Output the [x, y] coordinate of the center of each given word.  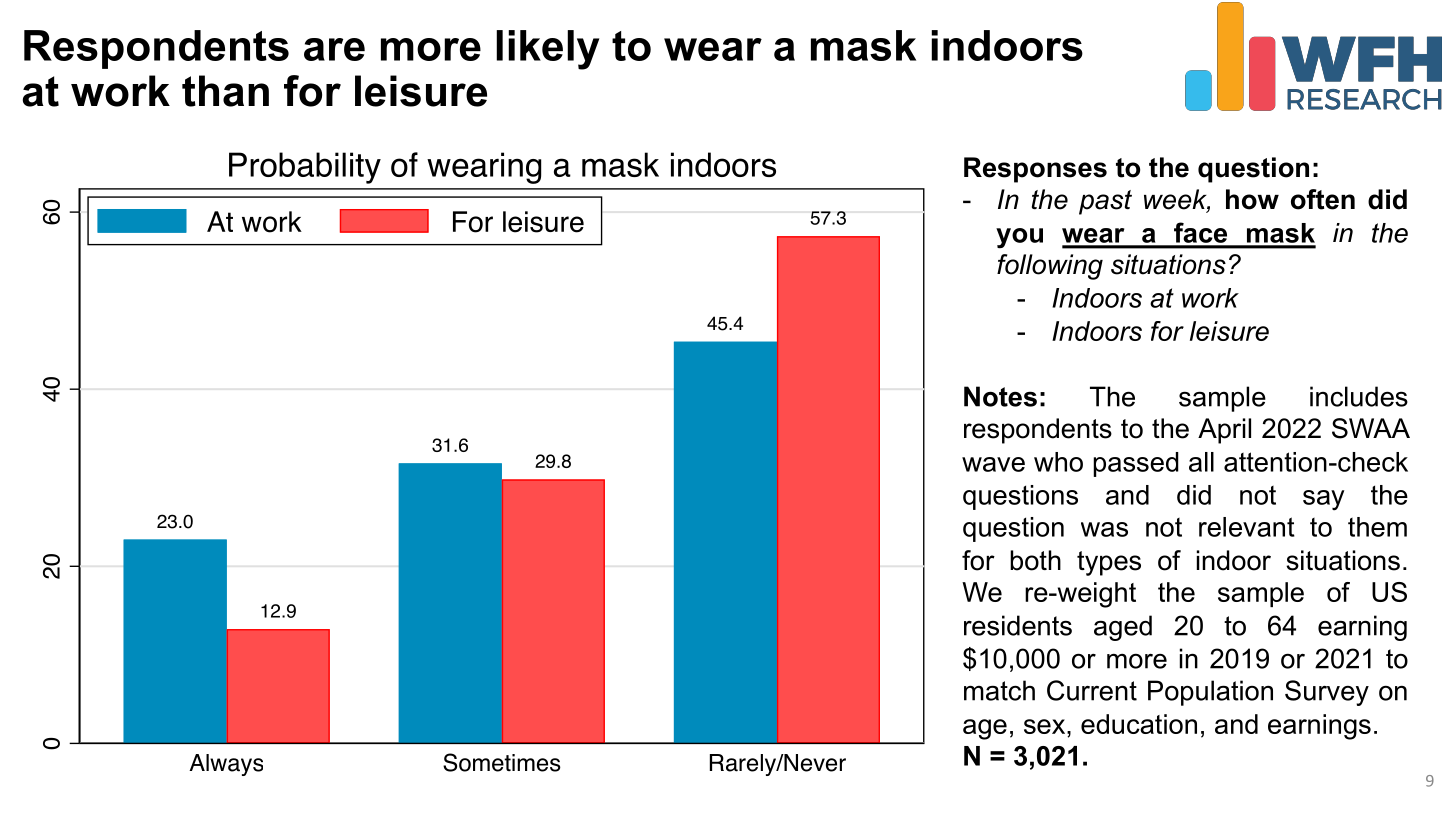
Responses [1035, 170]
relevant [1247, 527]
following [1050, 267]
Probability [305, 168]
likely [547, 50]
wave [993, 464]
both [1035, 560]
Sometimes [502, 762]
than [225, 91]
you [1019, 238]
